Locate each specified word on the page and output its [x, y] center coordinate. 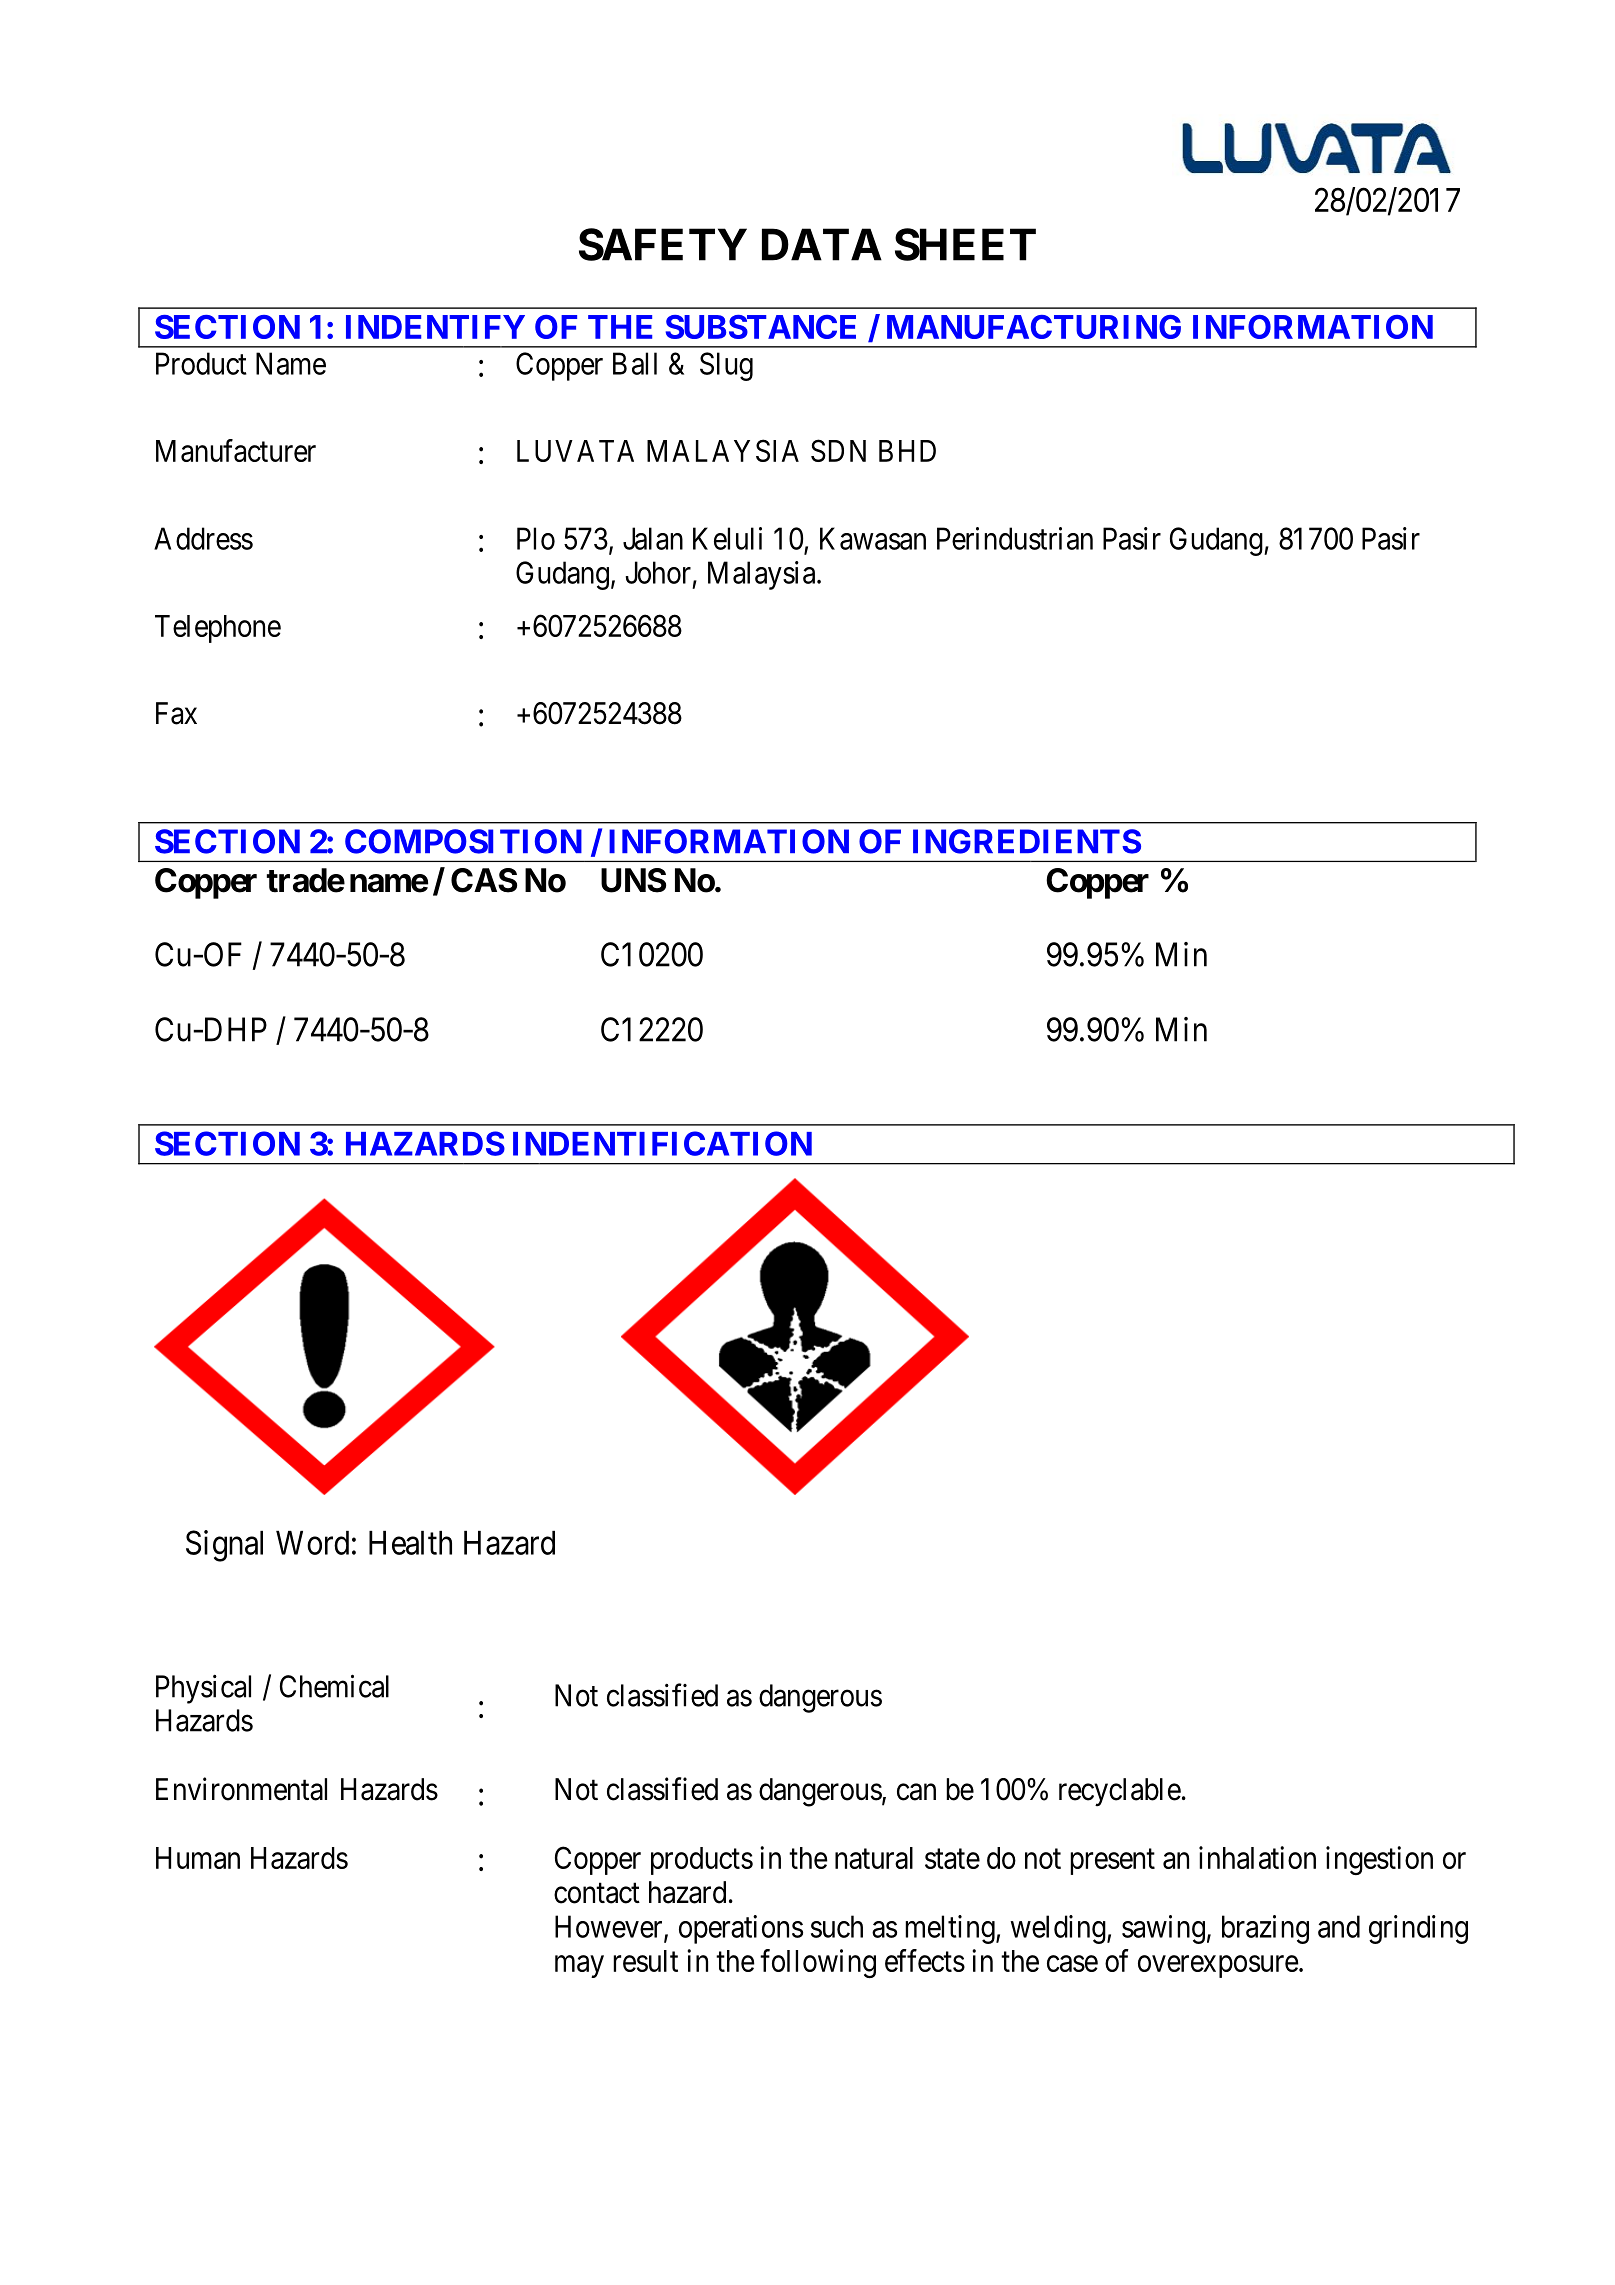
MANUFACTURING [1034, 327]
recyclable [1120, 1792]
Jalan [653, 538]
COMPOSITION [463, 841]
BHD [907, 451]
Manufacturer [236, 450]
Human [198, 1858]
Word [312, 1543]
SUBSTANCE [761, 327]
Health [410, 1543]
